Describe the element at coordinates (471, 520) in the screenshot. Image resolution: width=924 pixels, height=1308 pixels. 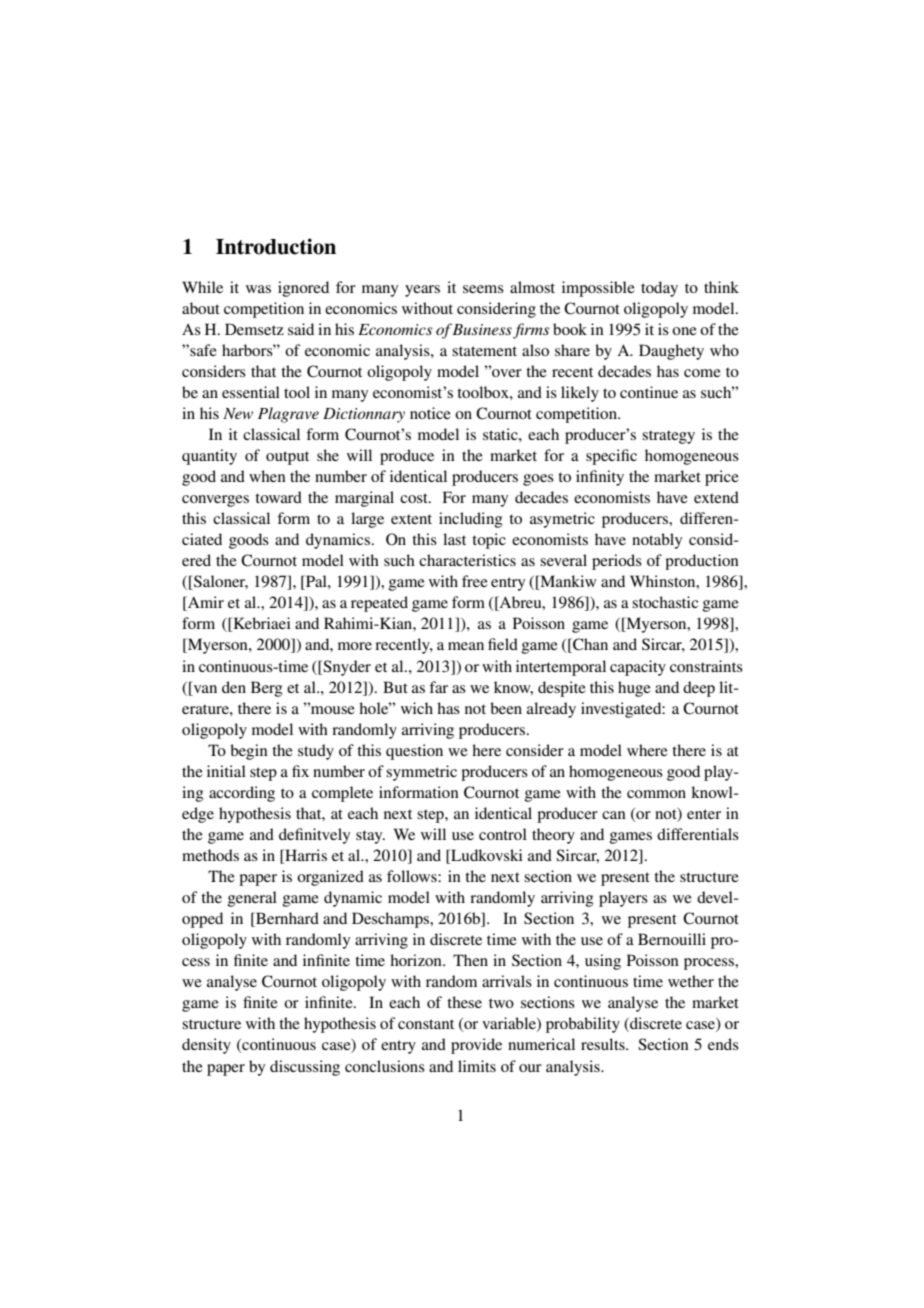
I see `including` at that location.
